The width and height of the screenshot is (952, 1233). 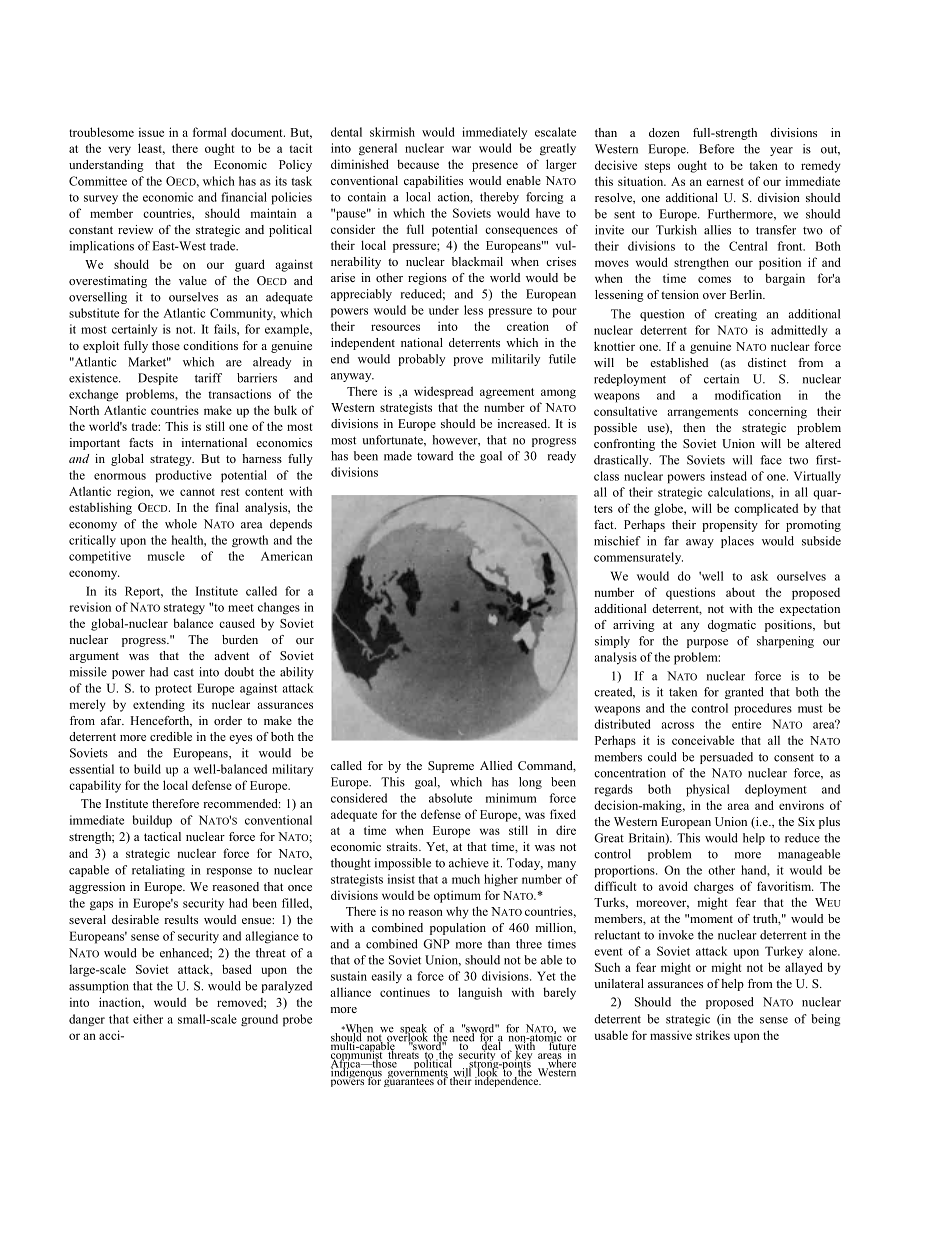 What do you see at coordinates (806, 821) in the screenshot?
I see `Six` at bounding box center [806, 821].
